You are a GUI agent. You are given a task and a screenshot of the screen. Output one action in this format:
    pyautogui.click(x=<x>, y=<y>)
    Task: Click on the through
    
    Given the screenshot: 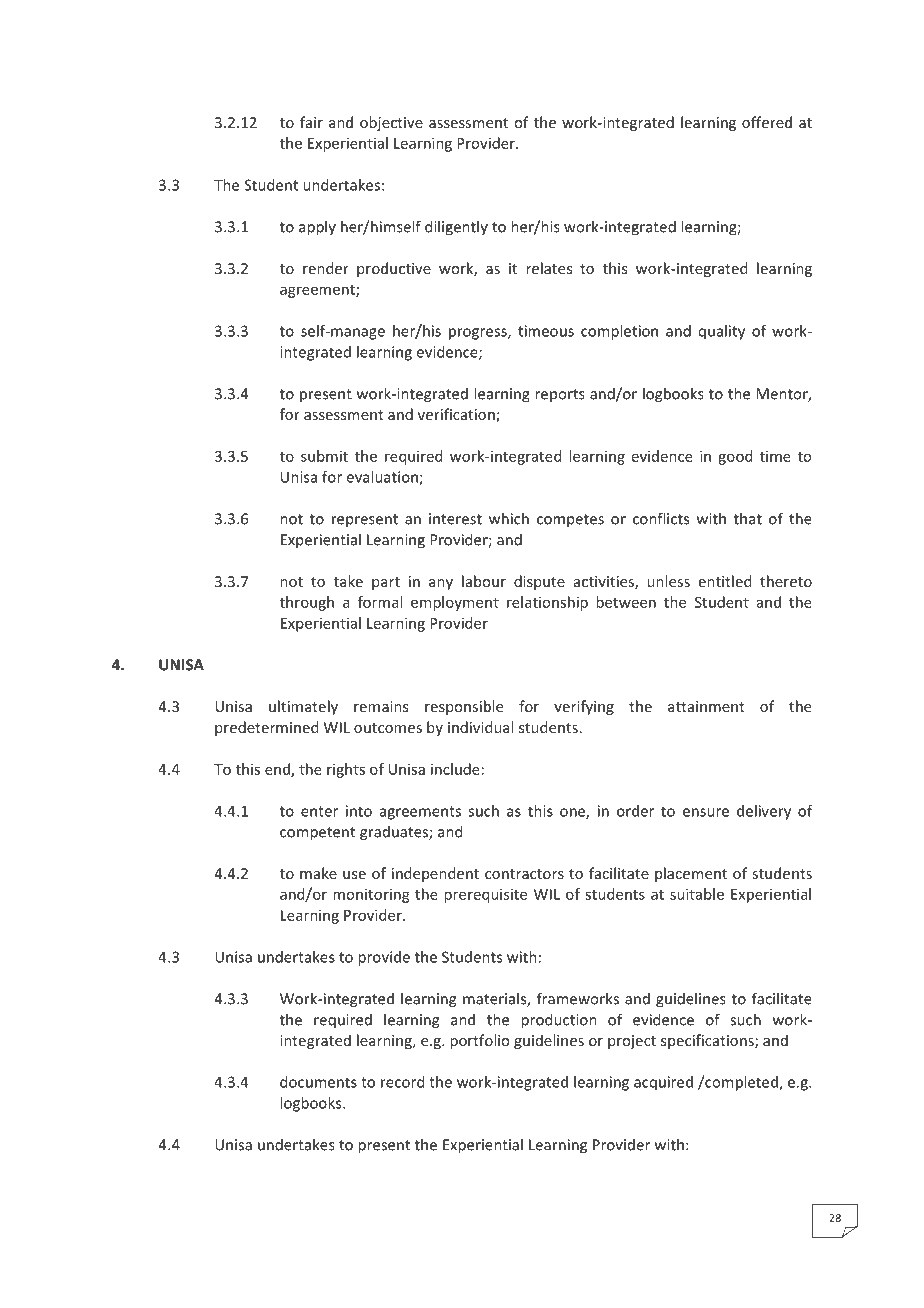 What is the action you would take?
    pyautogui.click(x=307, y=603)
